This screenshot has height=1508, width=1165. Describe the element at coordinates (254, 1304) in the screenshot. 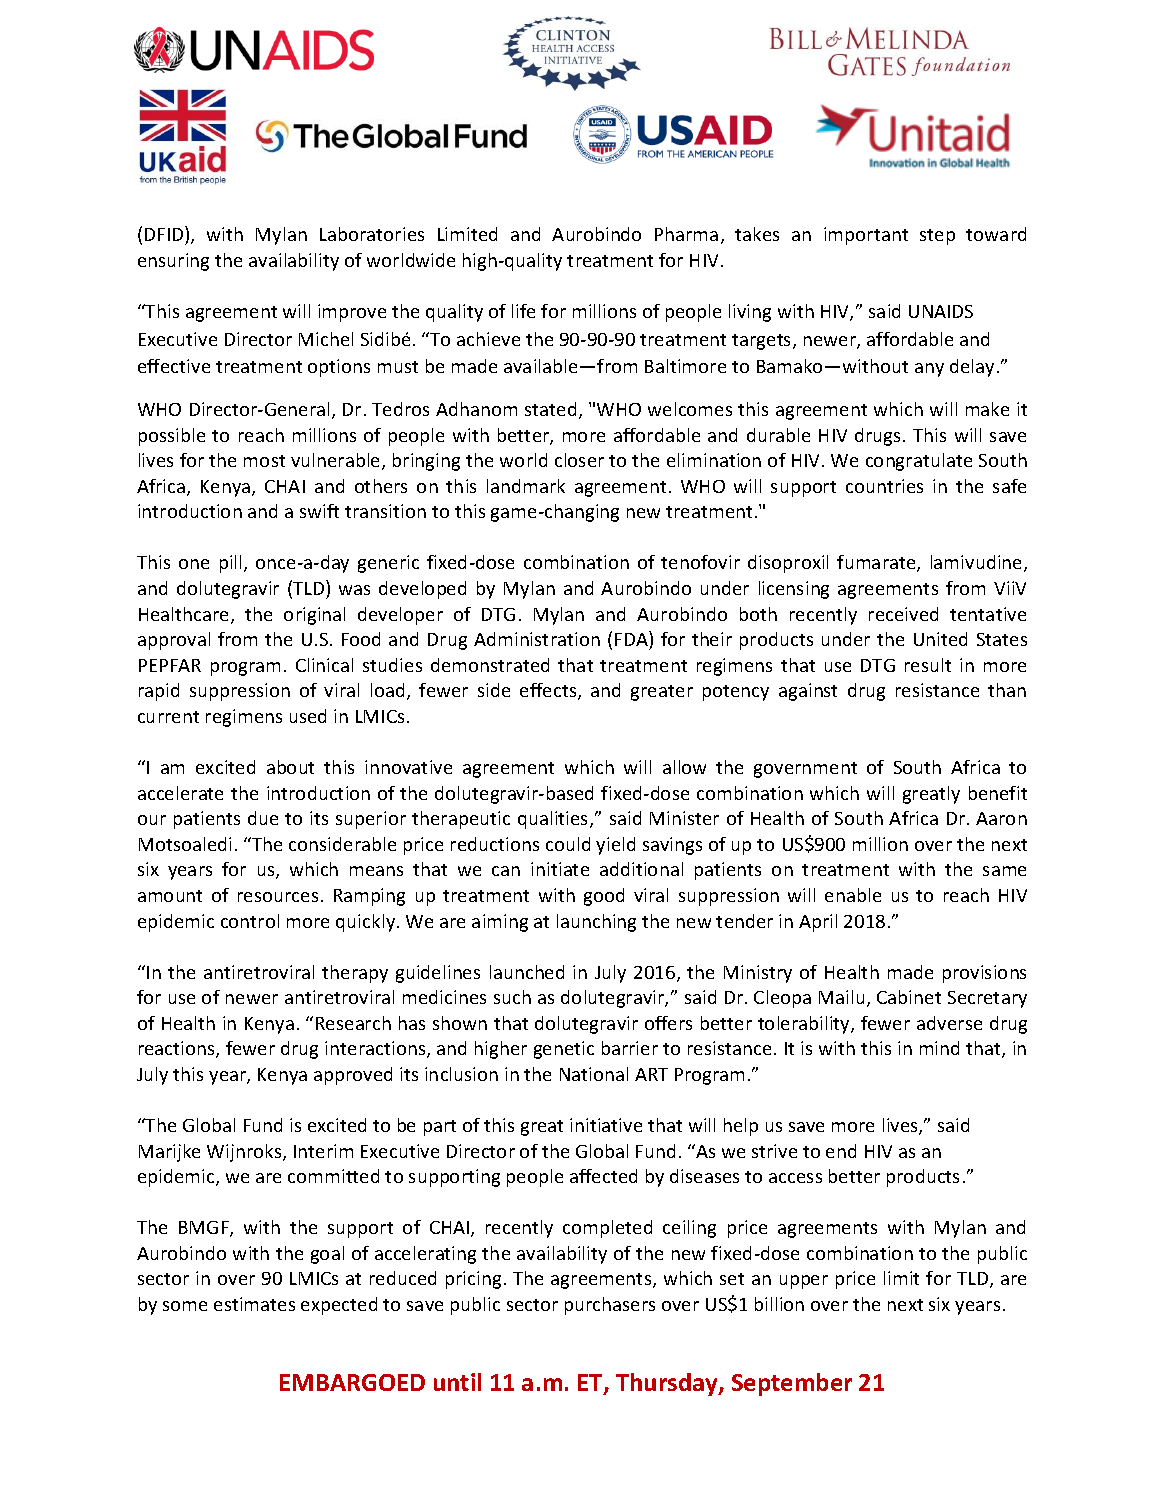

I see `estimates` at that location.
